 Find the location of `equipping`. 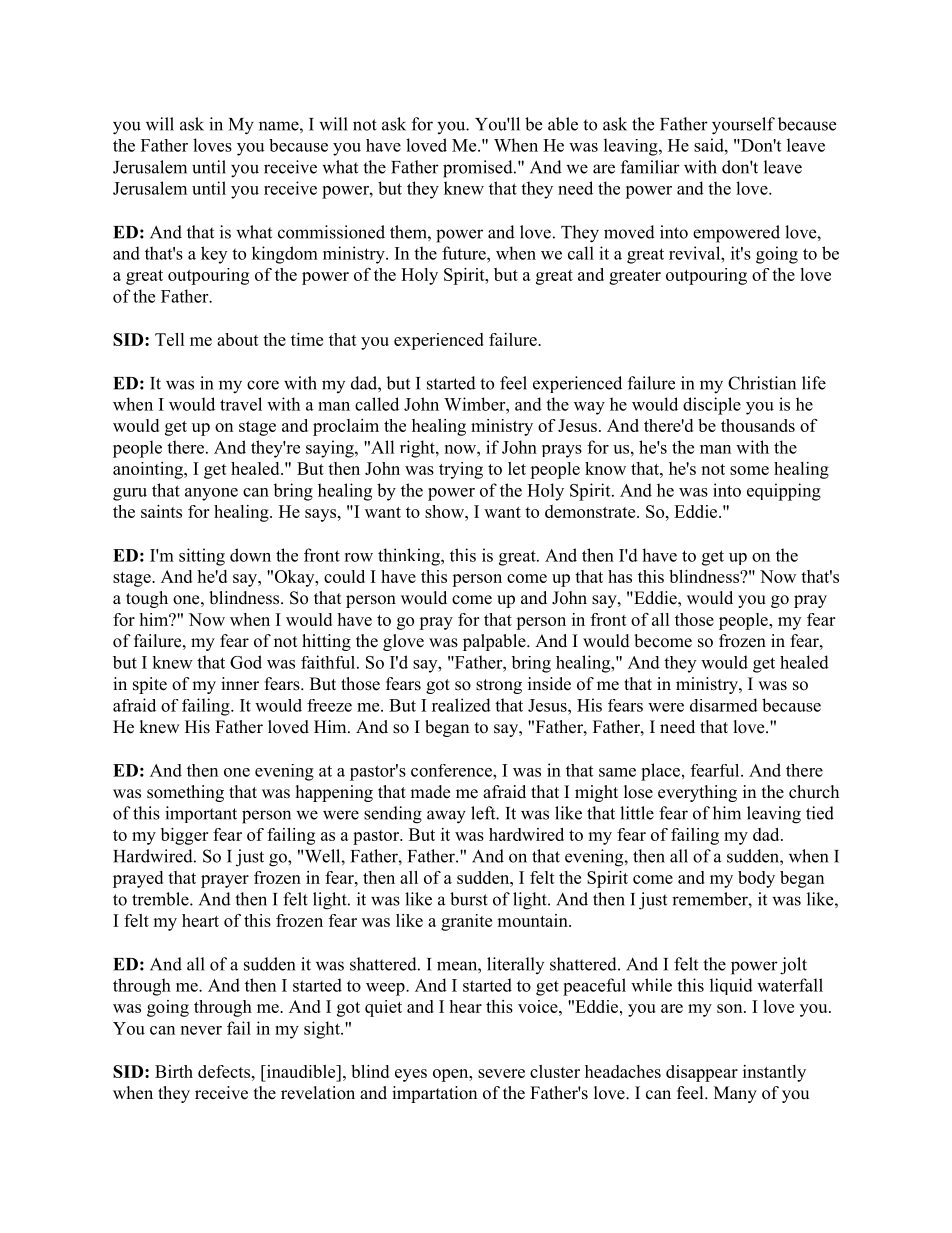

equipping is located at coordinates (784, 492).
